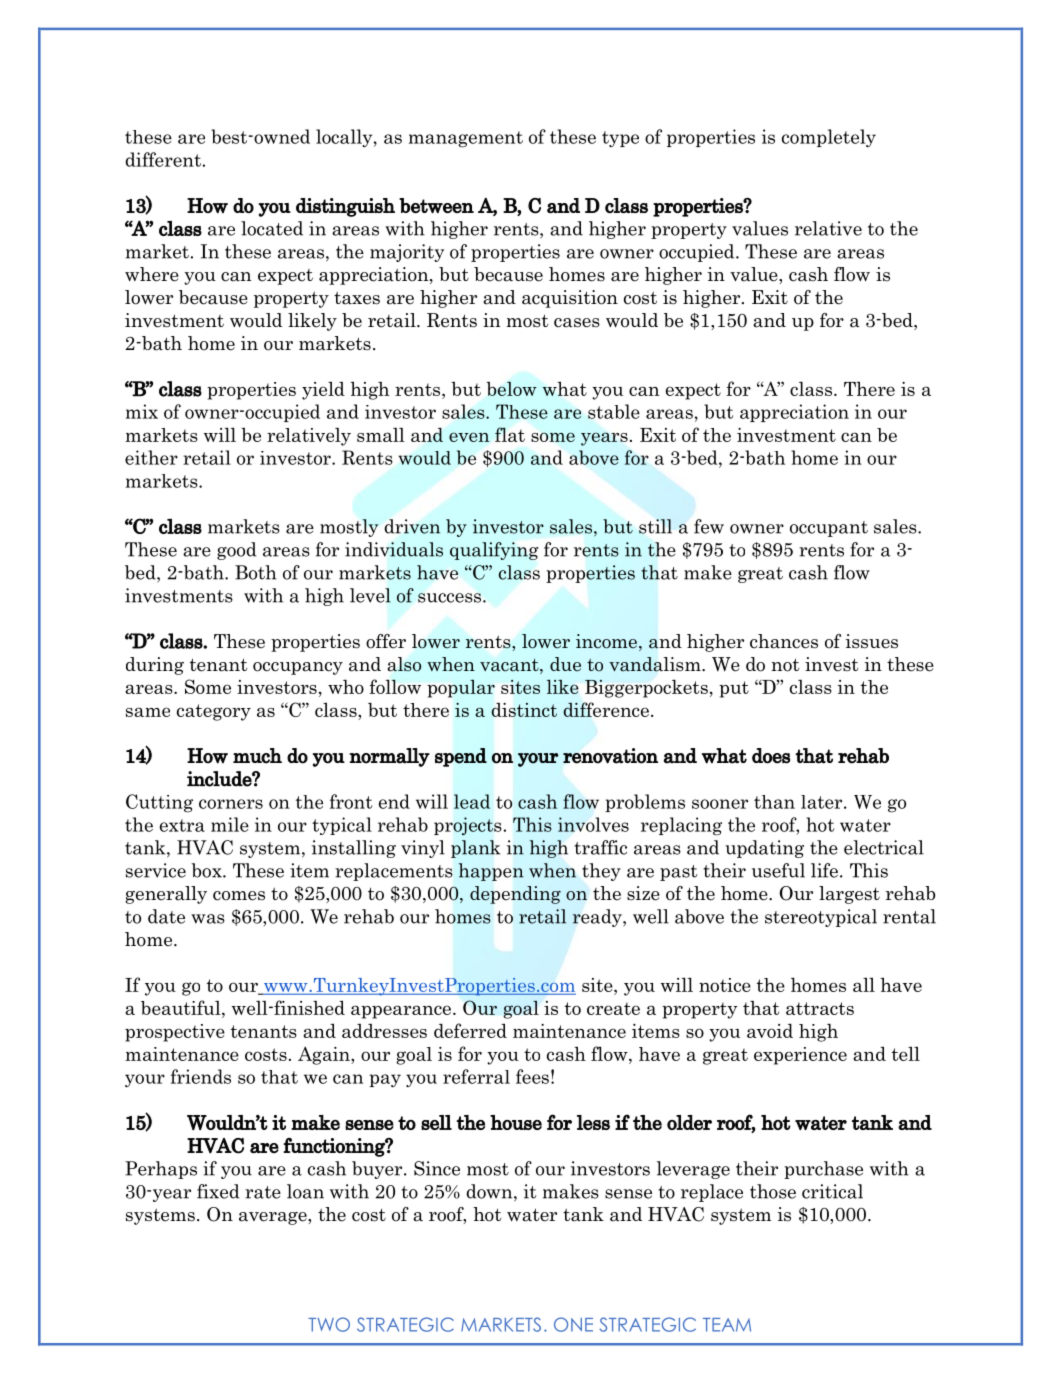 This document has height=1373, width=1061. What do you see at coordinates (256, 572) in the document?
I see `Both` at bounding box center [256, 572].
